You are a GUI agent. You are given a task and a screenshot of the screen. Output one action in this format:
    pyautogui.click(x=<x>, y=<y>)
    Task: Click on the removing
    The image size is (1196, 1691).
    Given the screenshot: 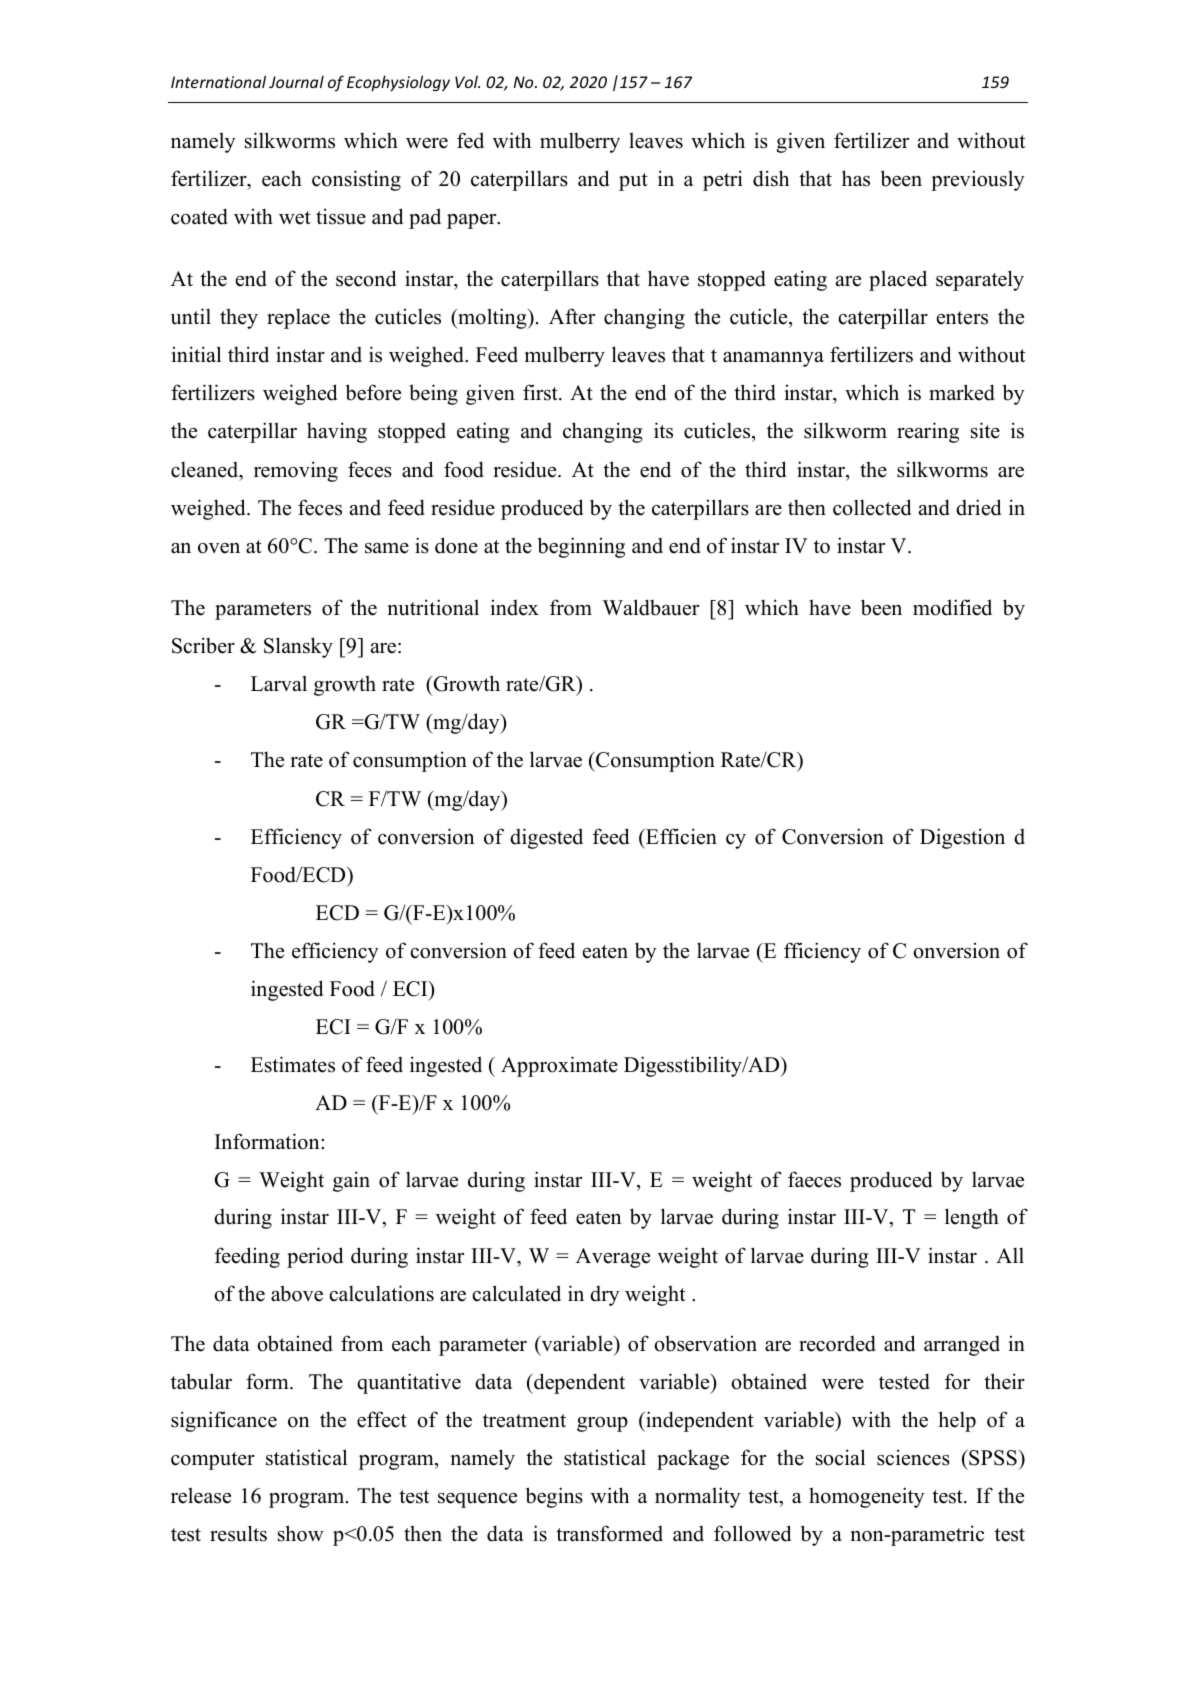 What is the action you would take?
    pyautogui.click(x=296, y=471)
